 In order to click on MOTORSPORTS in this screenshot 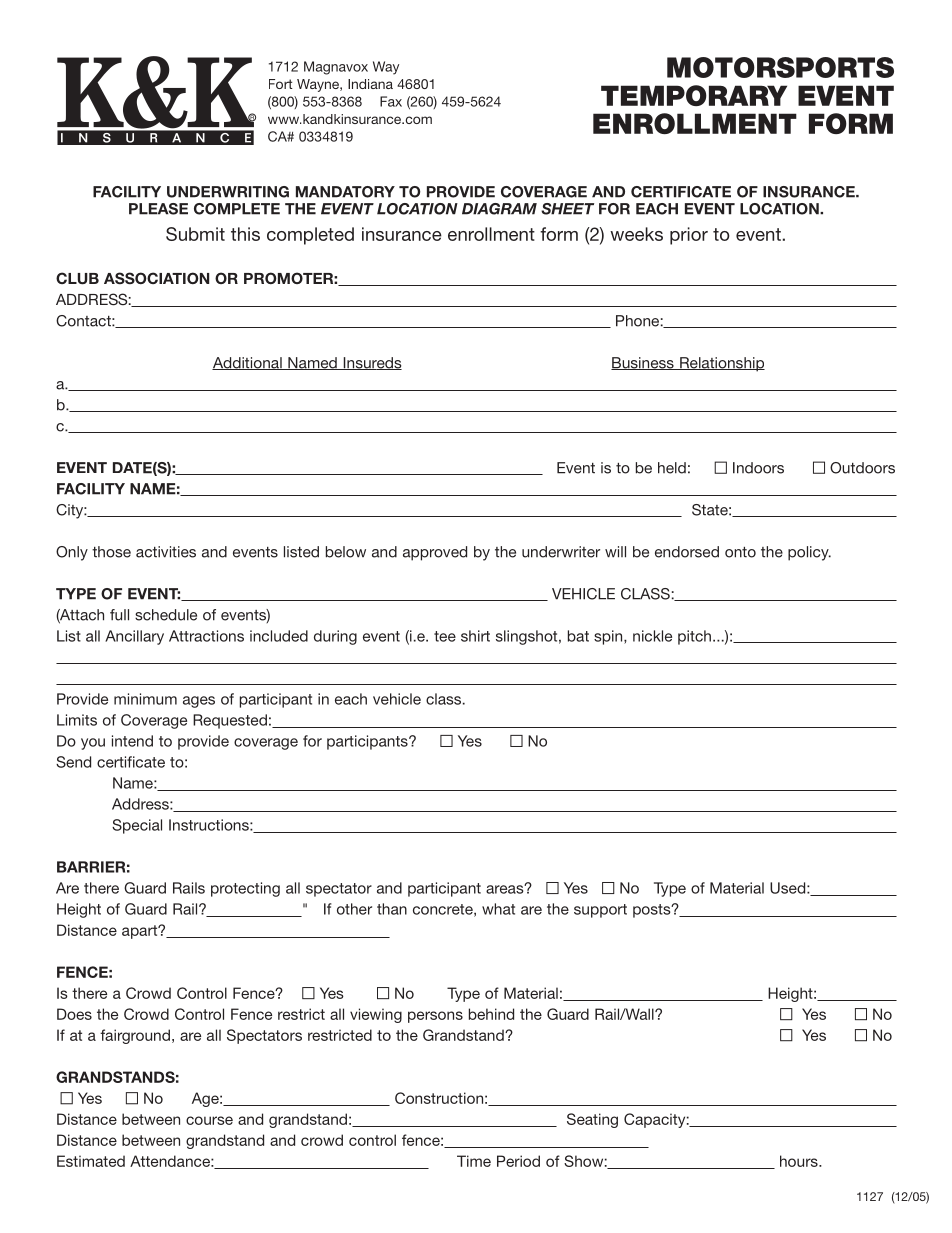, I will do `click(780, 67)`.
